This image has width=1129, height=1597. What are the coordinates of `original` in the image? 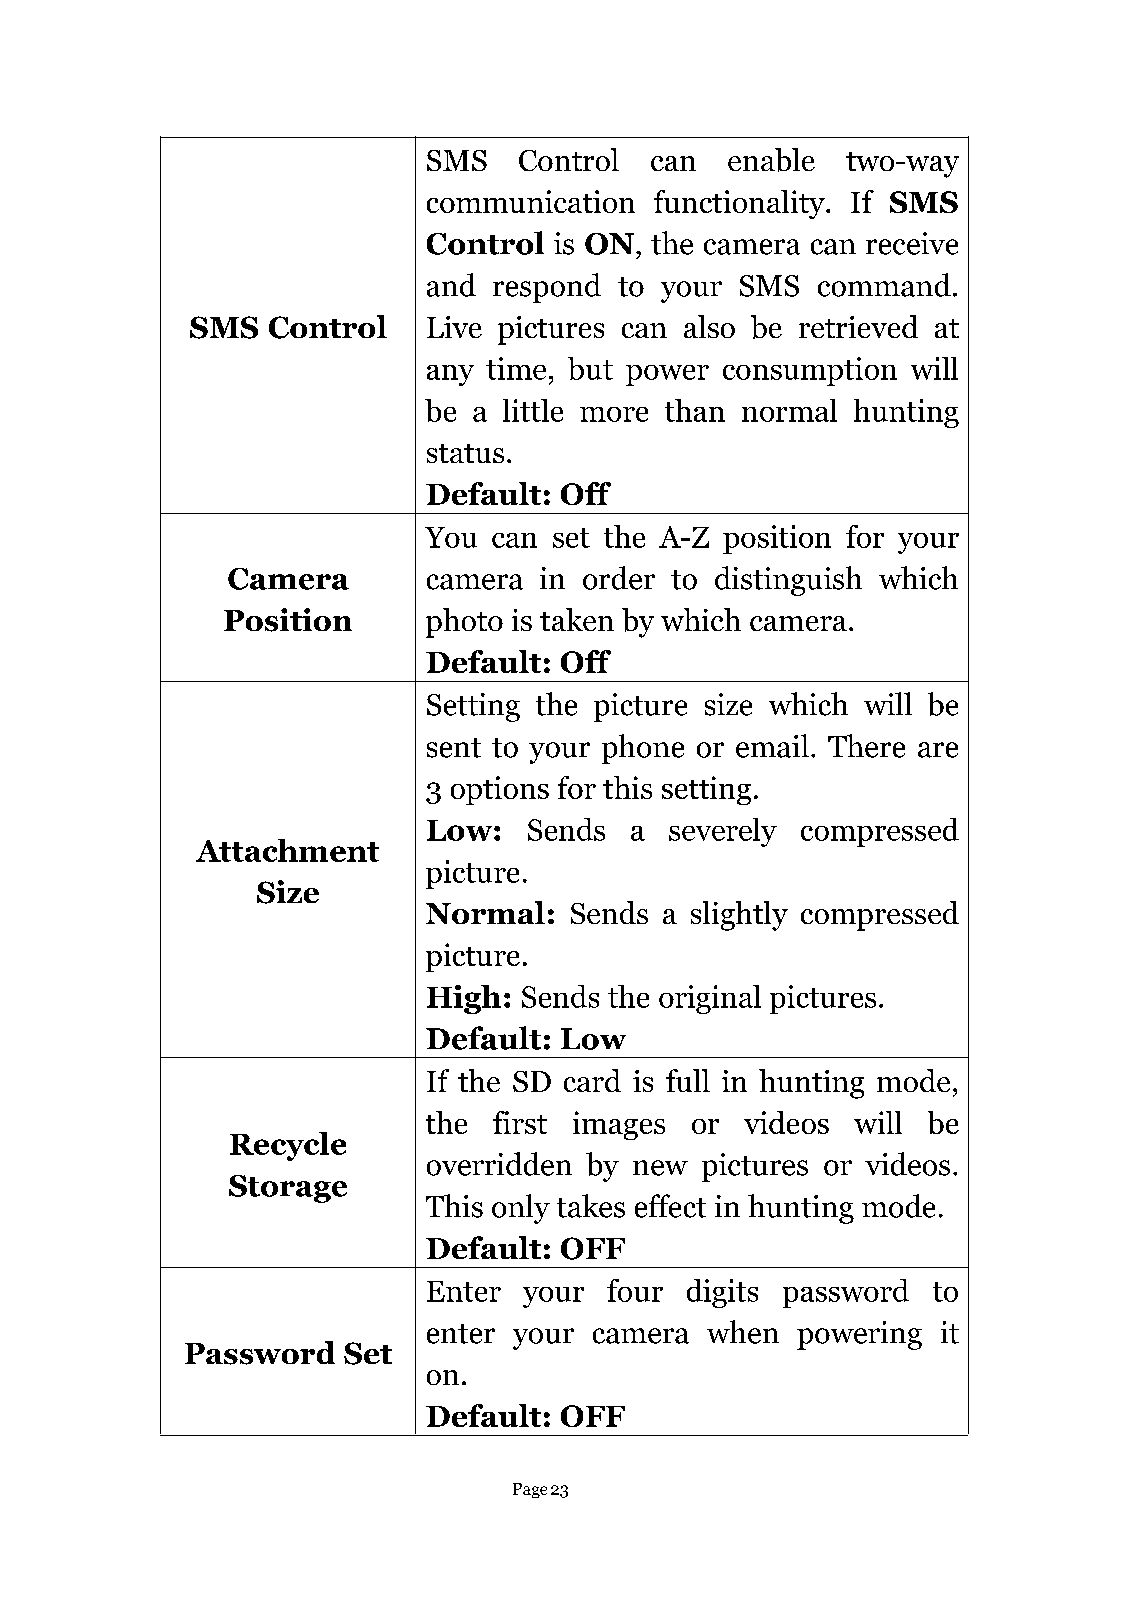 It's located at (710, 999).
